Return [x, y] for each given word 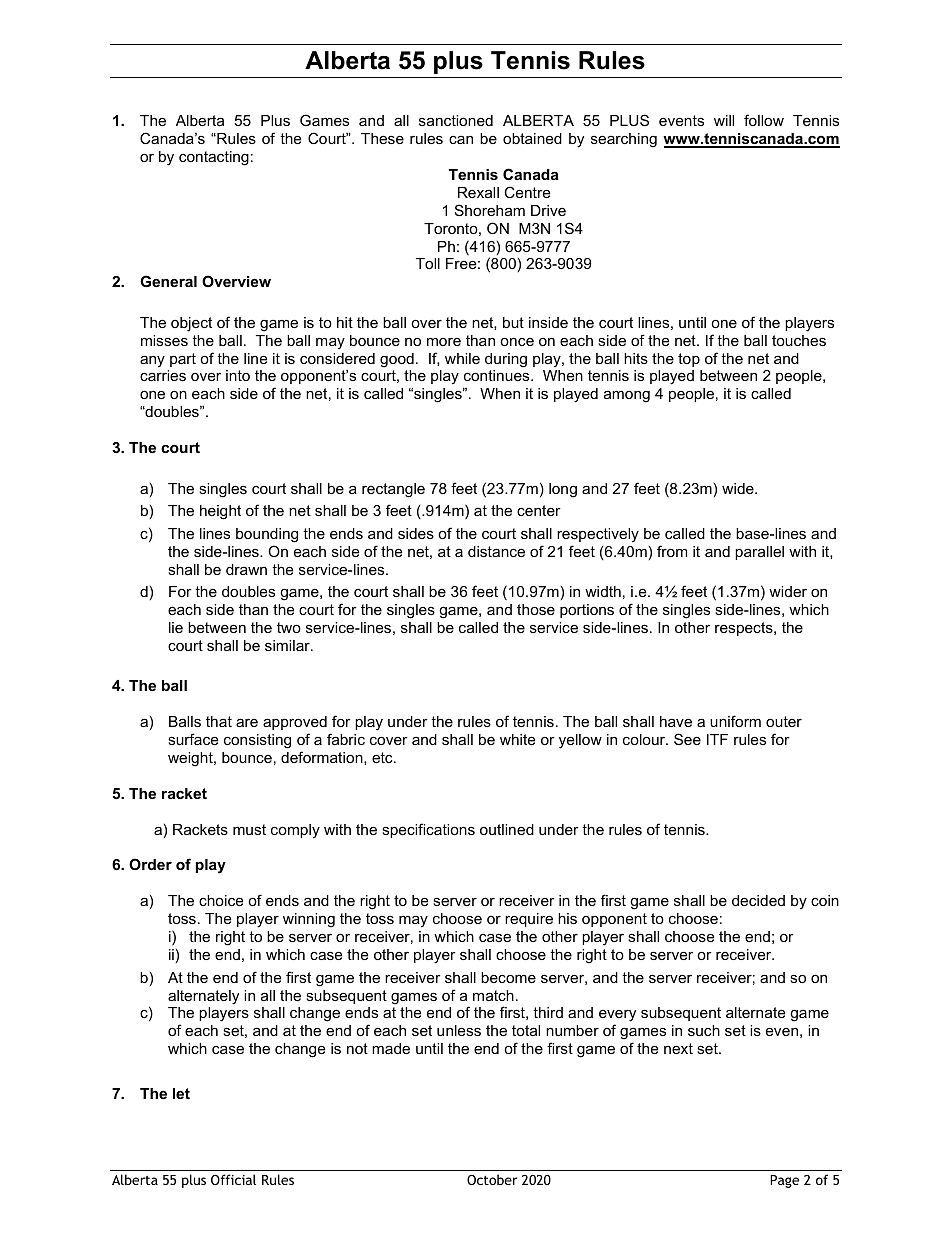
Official [233, 1179]
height [220, 512]
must [249, 829]
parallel [759, 553]
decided [758, 900]
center [539, 510]
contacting [214, 158]
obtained [532, 138]
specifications [428, 830]
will [724, 120]
